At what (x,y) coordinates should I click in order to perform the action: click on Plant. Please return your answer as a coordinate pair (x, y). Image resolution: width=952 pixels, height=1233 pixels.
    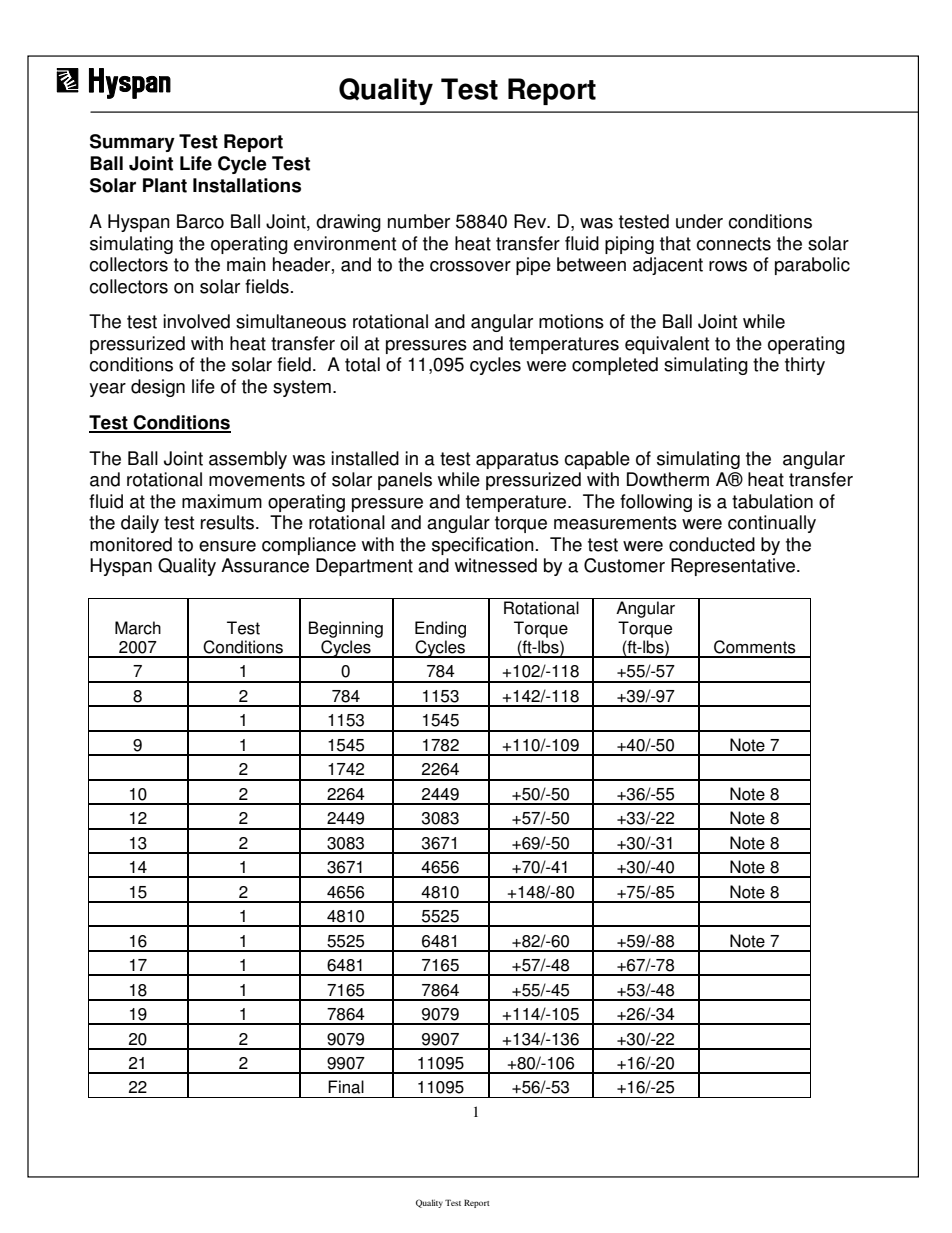
    Looking at the image, I should click on (165, 185).
